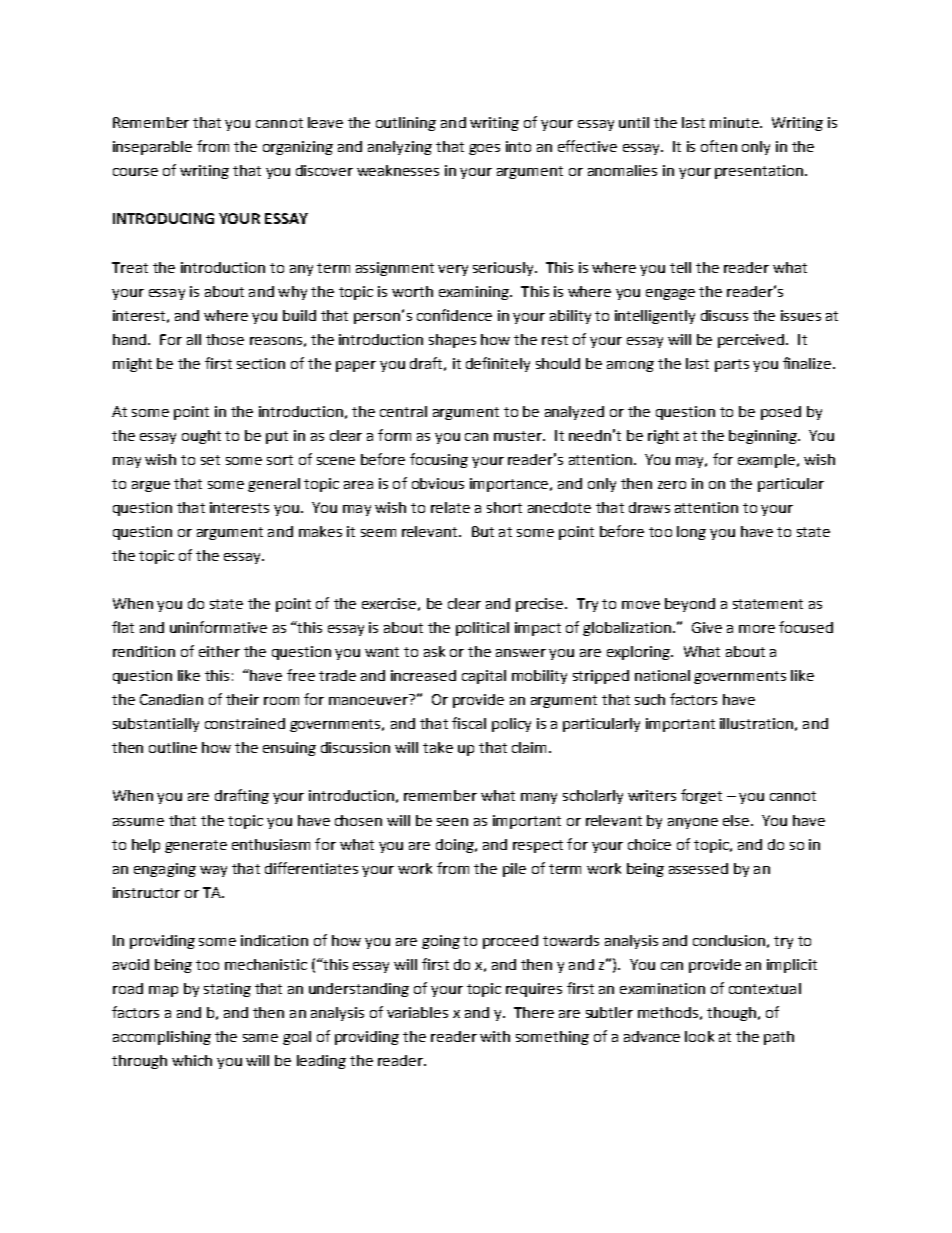 The image size is (952, 1233). I want to click on with, so click(495, 1036).
